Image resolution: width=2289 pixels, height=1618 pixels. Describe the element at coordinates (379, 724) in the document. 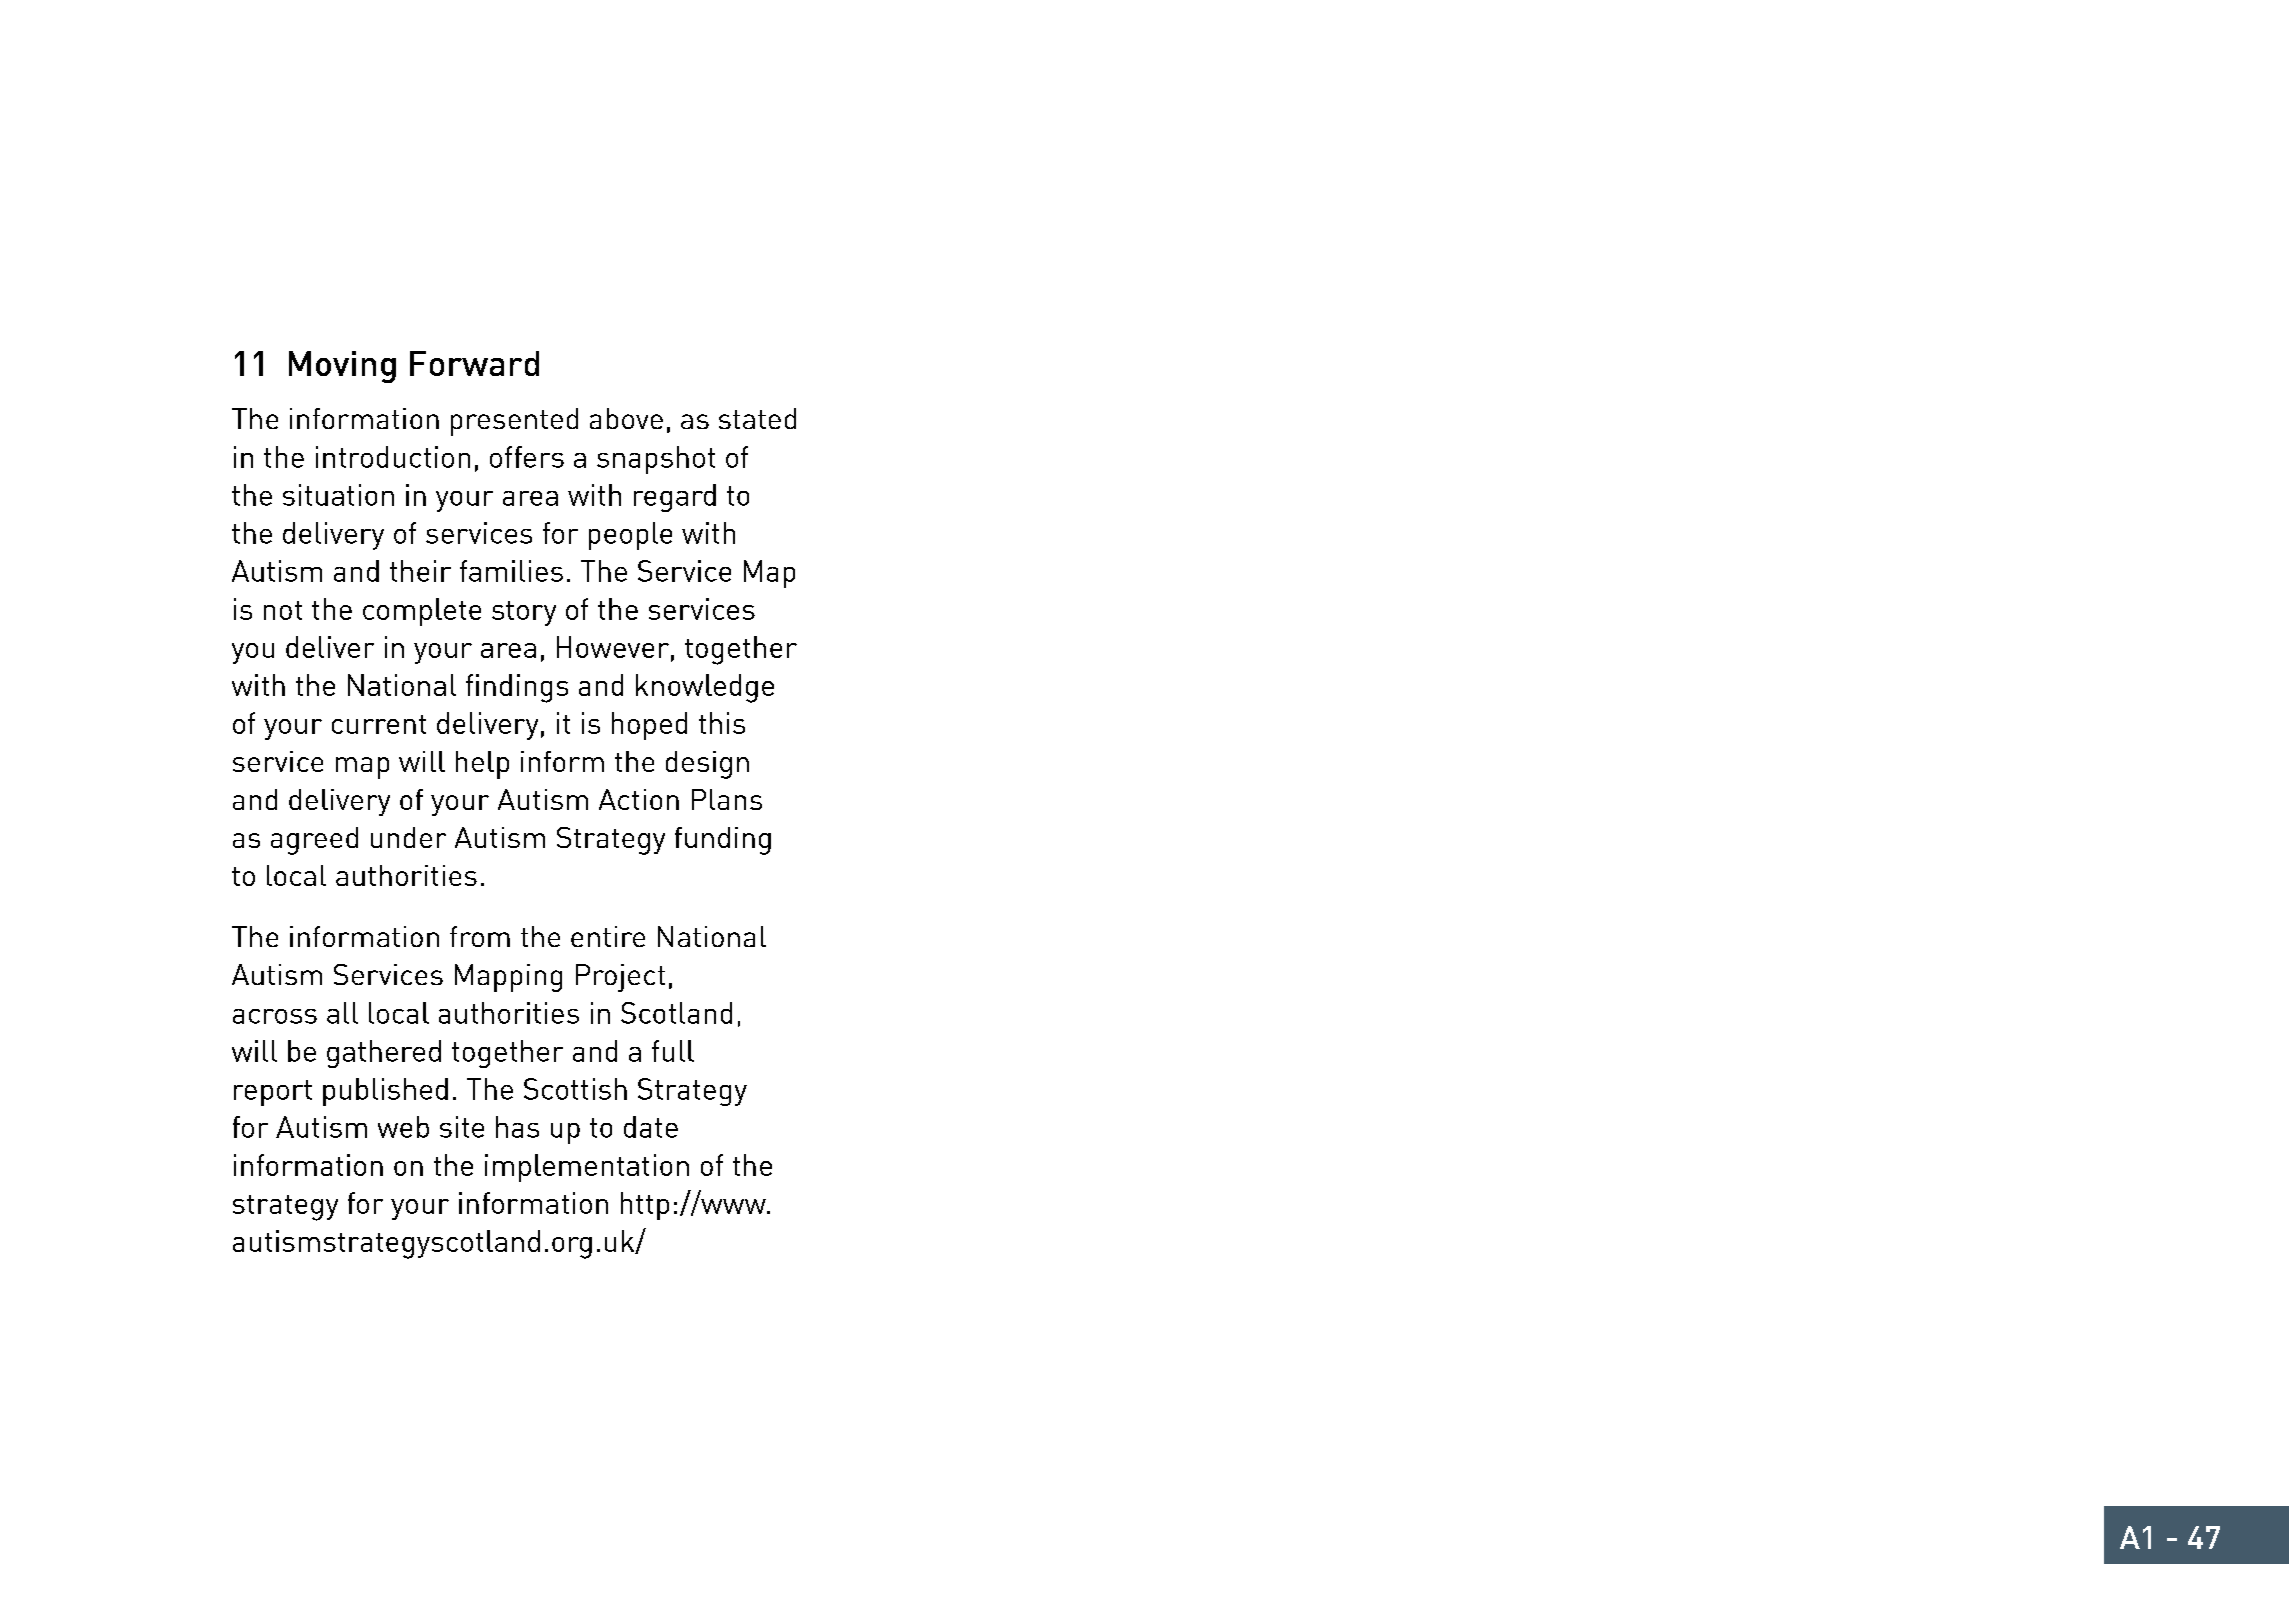

I see `current` at that location.
